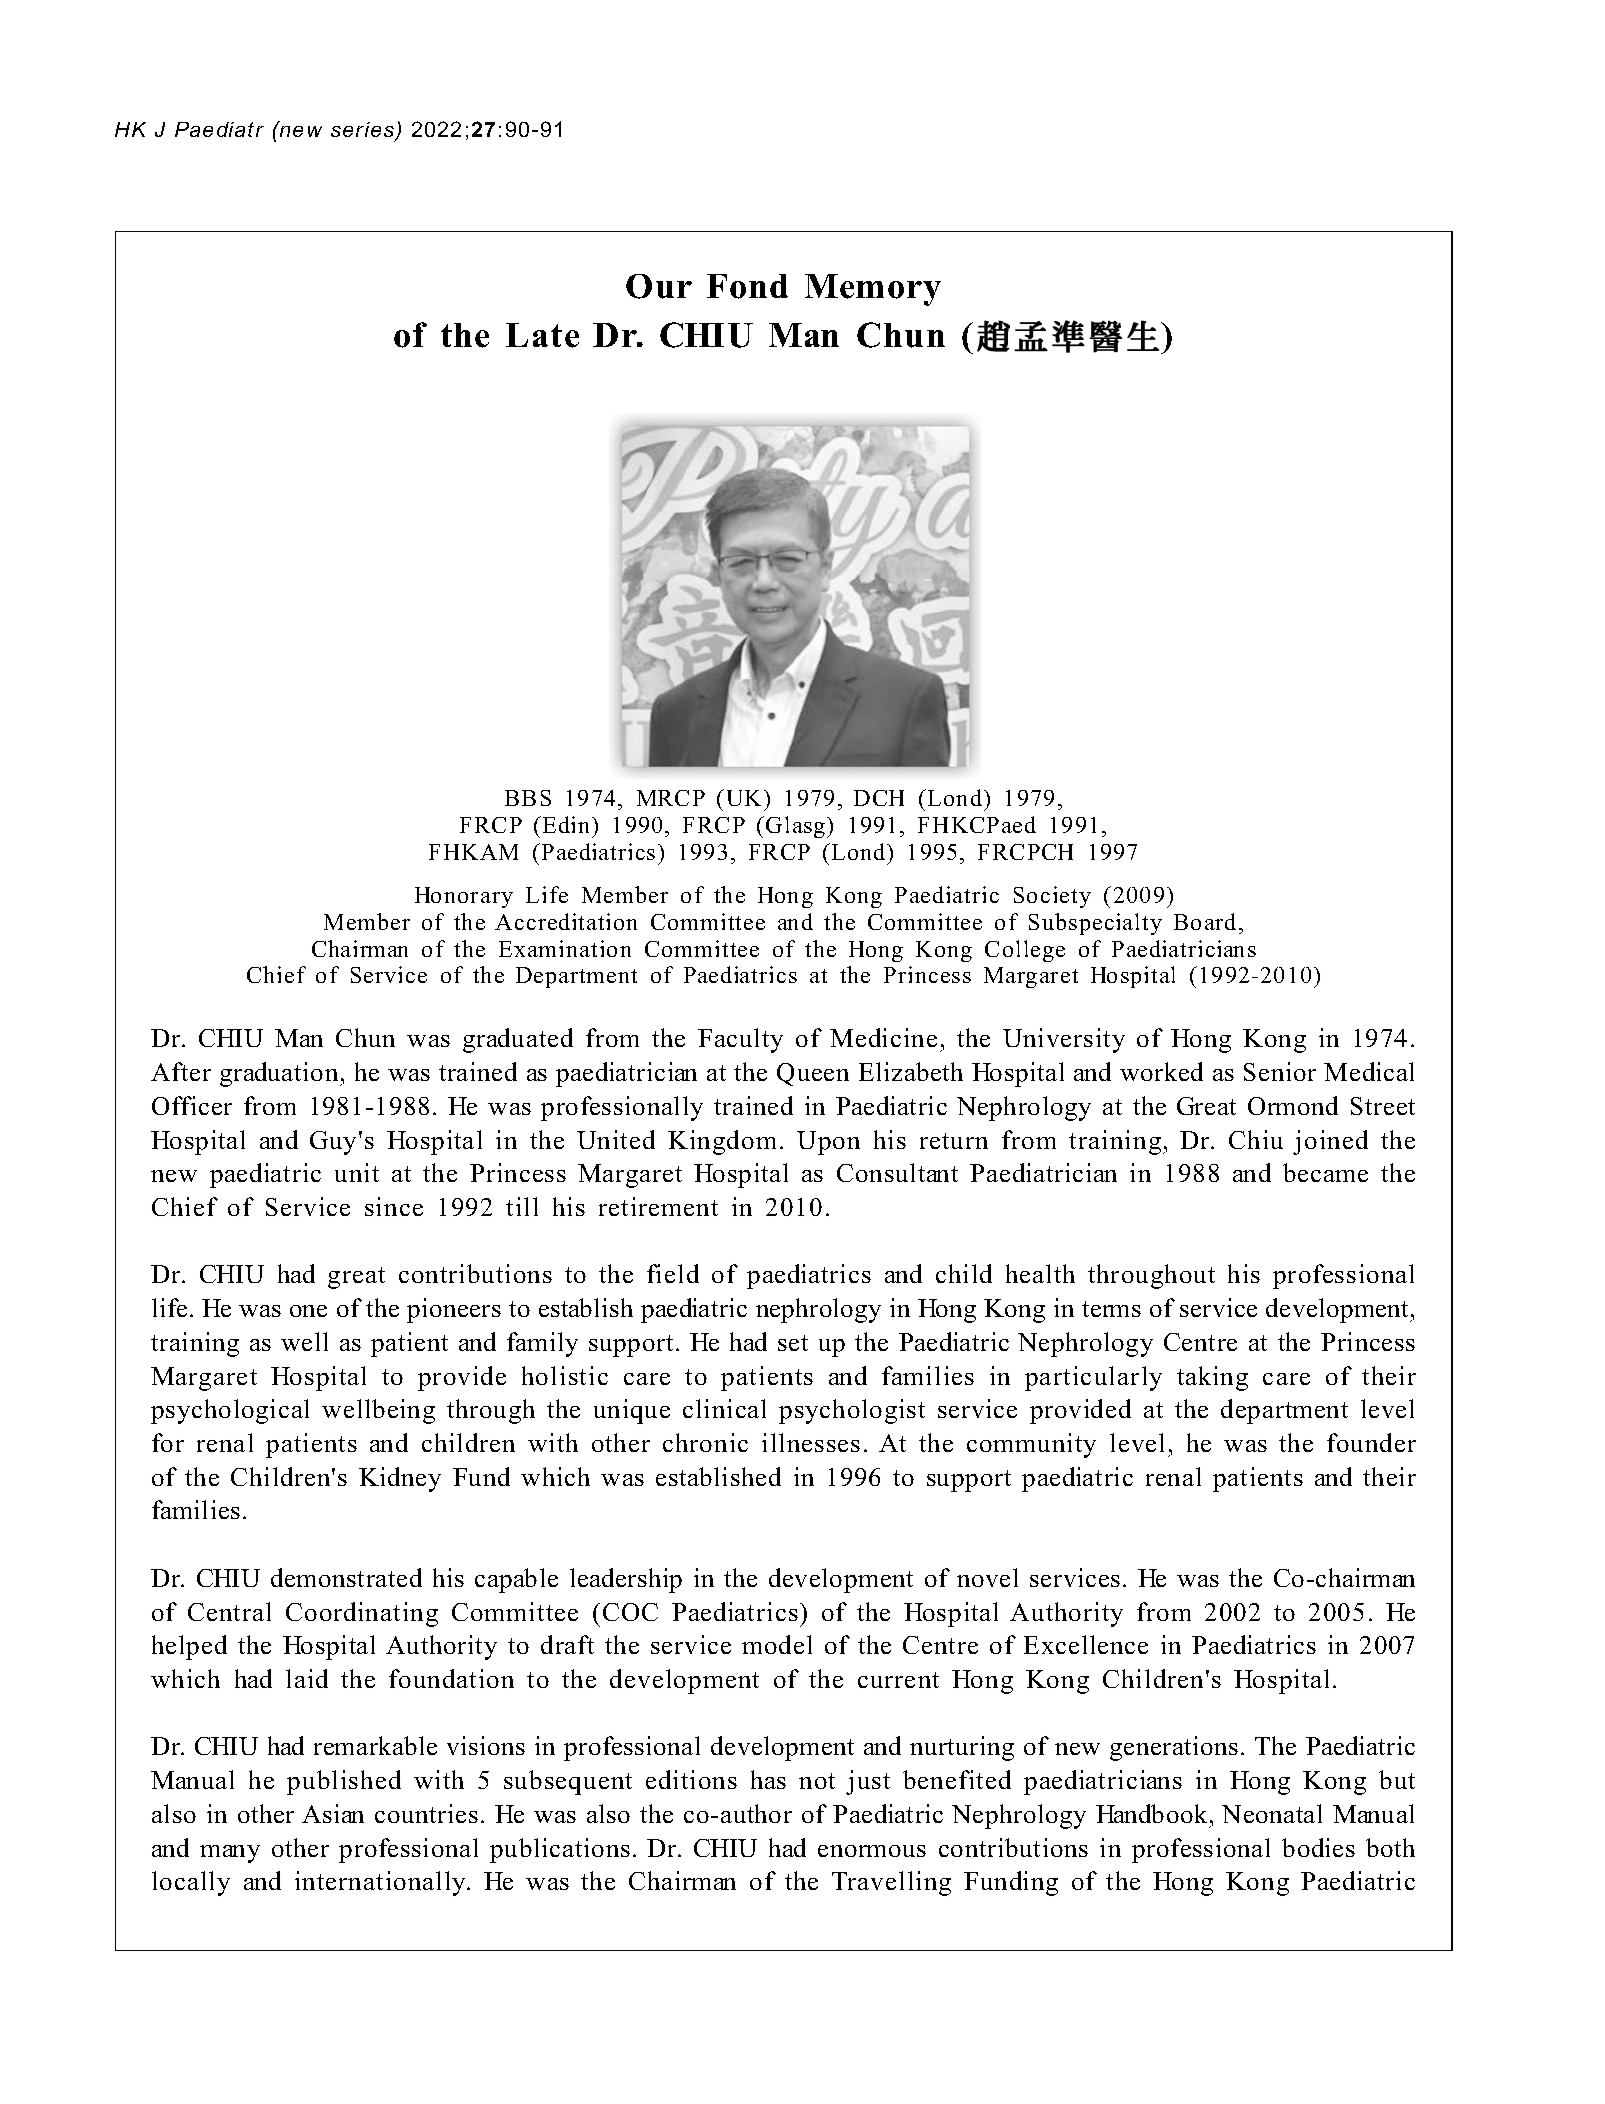 The width and height of the page is (1605, 2104). Describe the element at coordinates (879, 798) in the page. I see `DCH` at that location.
